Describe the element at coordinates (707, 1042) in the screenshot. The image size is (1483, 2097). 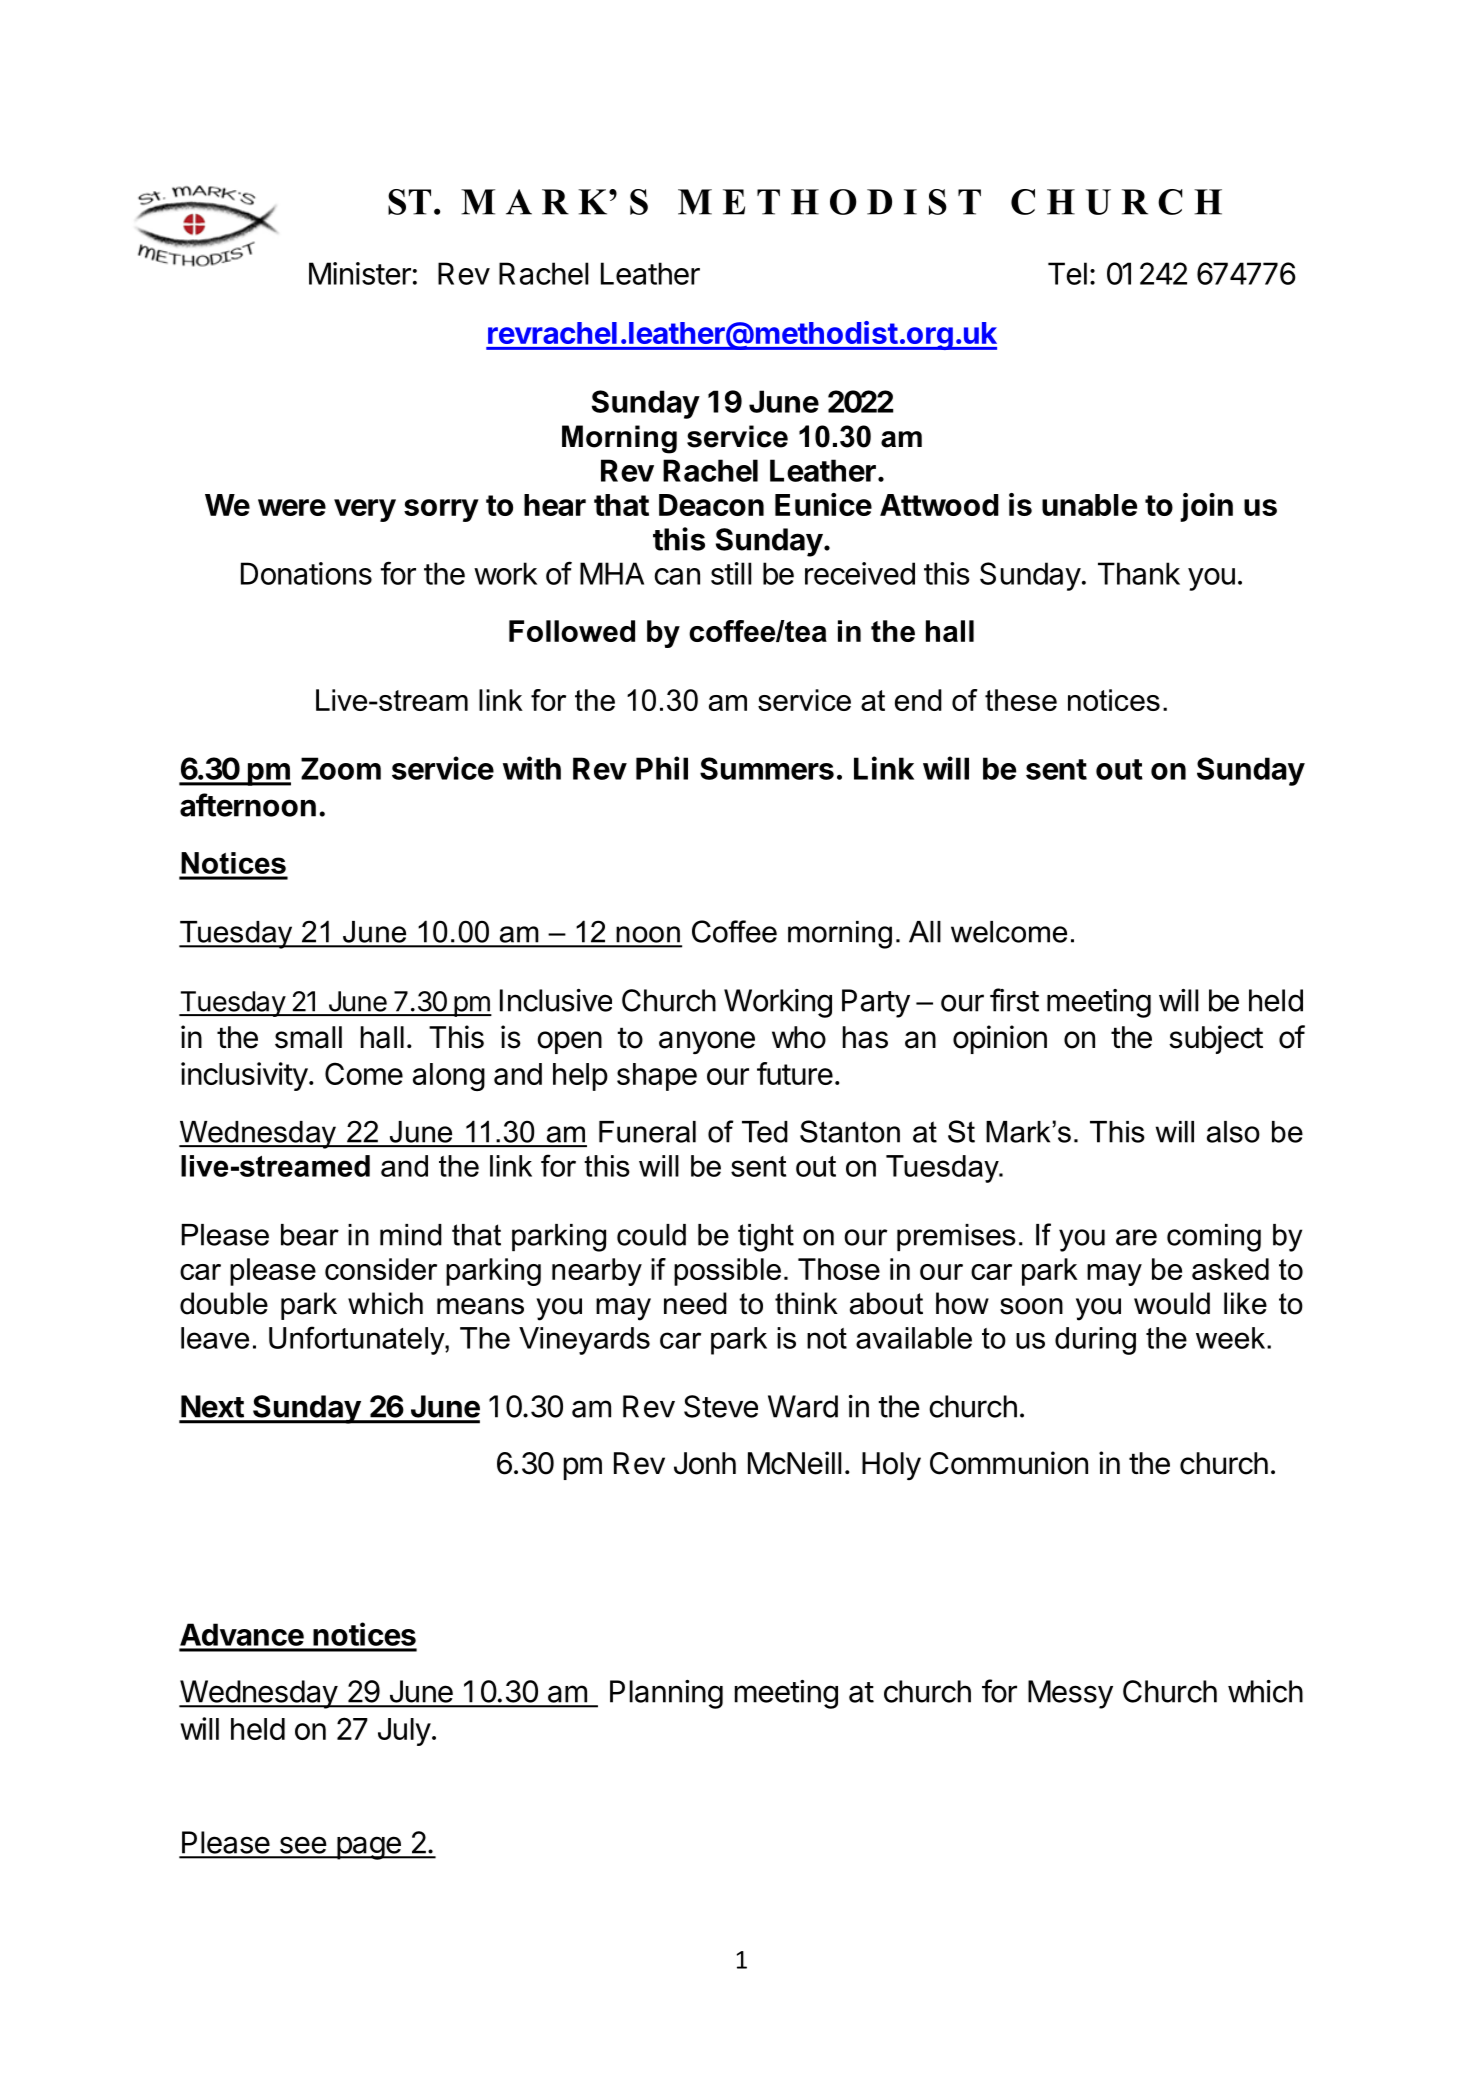
I see `anyone` at that location.
